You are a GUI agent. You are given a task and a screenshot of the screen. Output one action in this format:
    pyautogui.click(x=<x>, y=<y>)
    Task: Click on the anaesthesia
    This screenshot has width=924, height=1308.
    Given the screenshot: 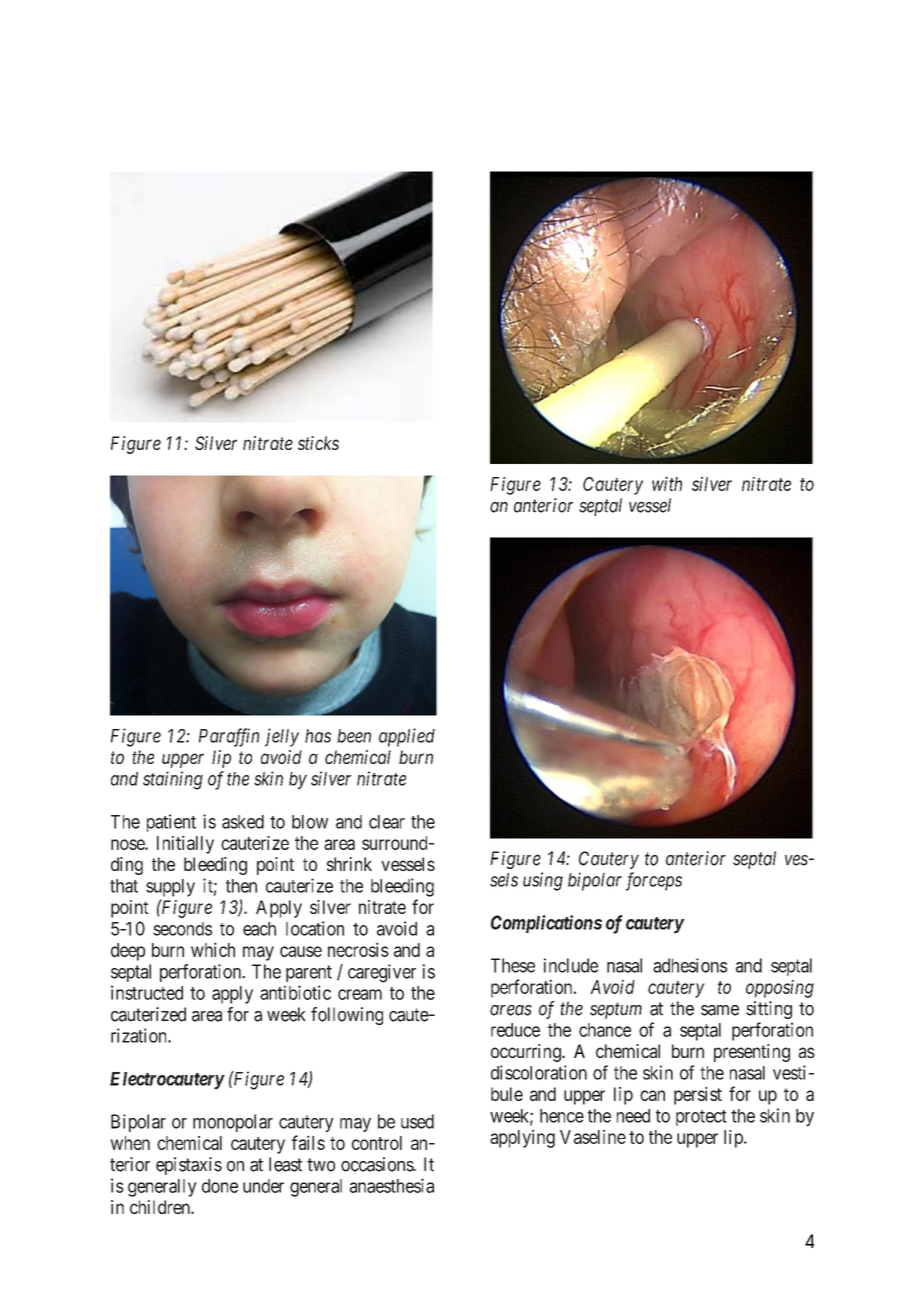 What is the action you would take?
    pyautogui.click(x=392, y=1185)
